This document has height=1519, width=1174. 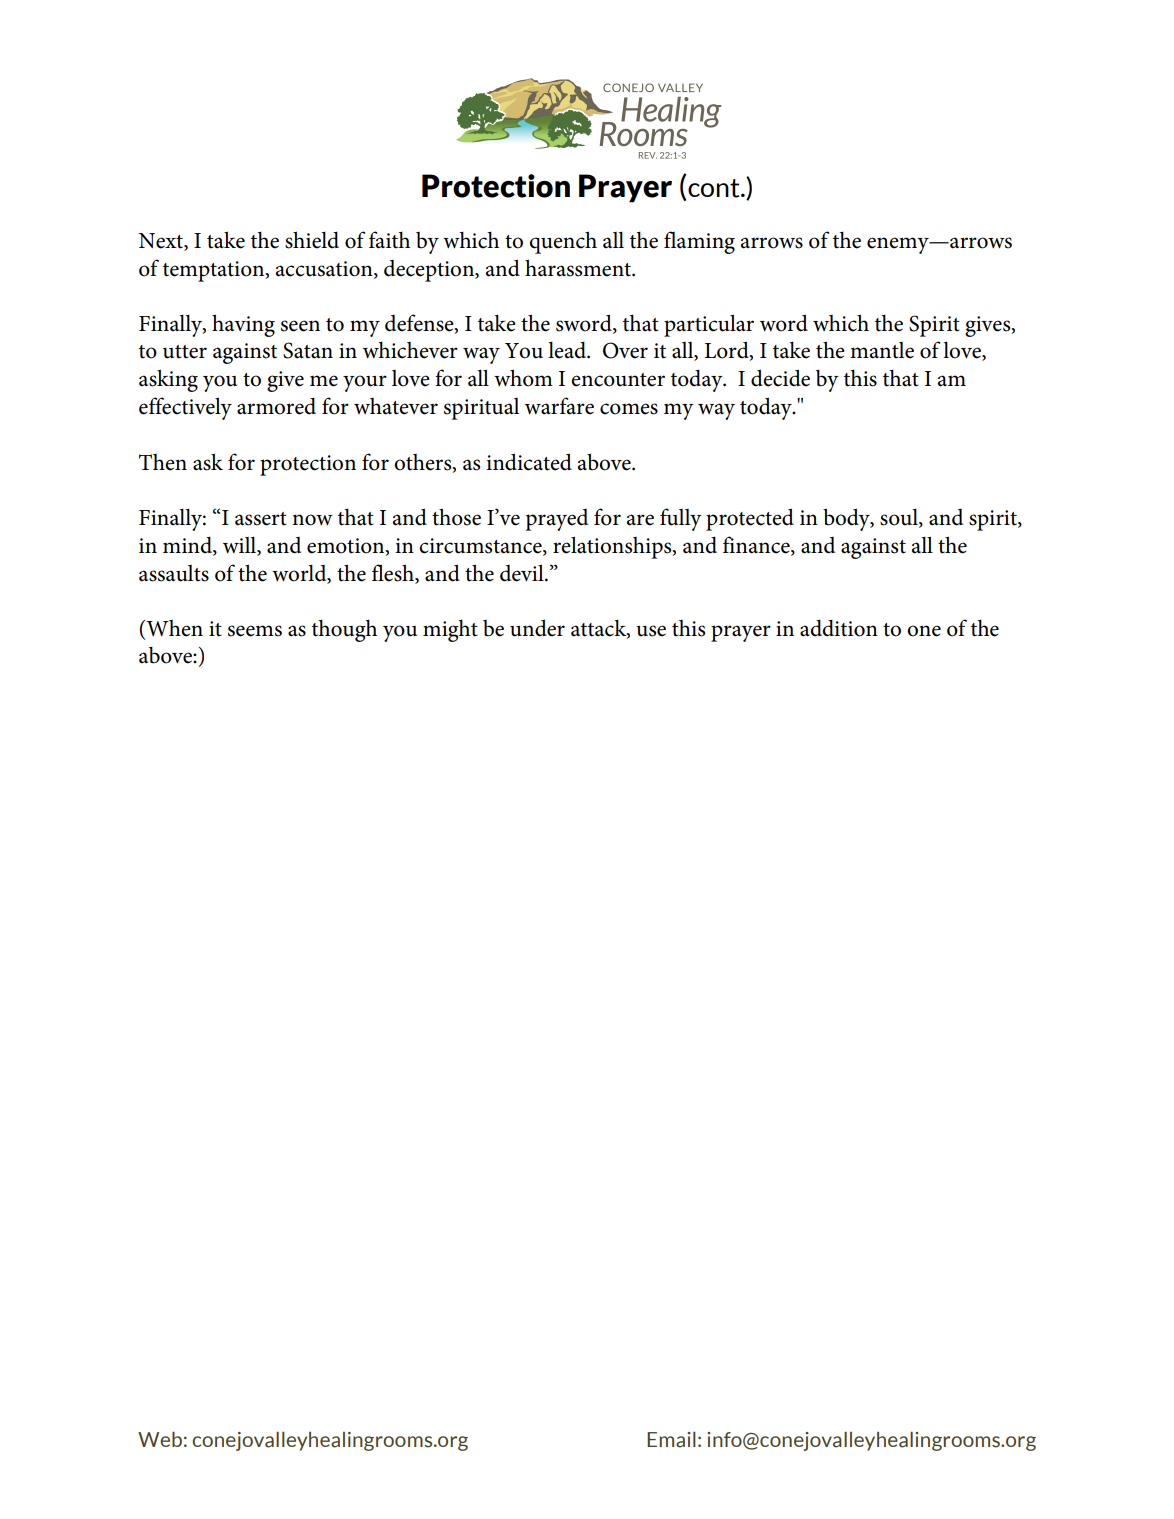 I want to click on flaming, so click(x=699, y=242).
